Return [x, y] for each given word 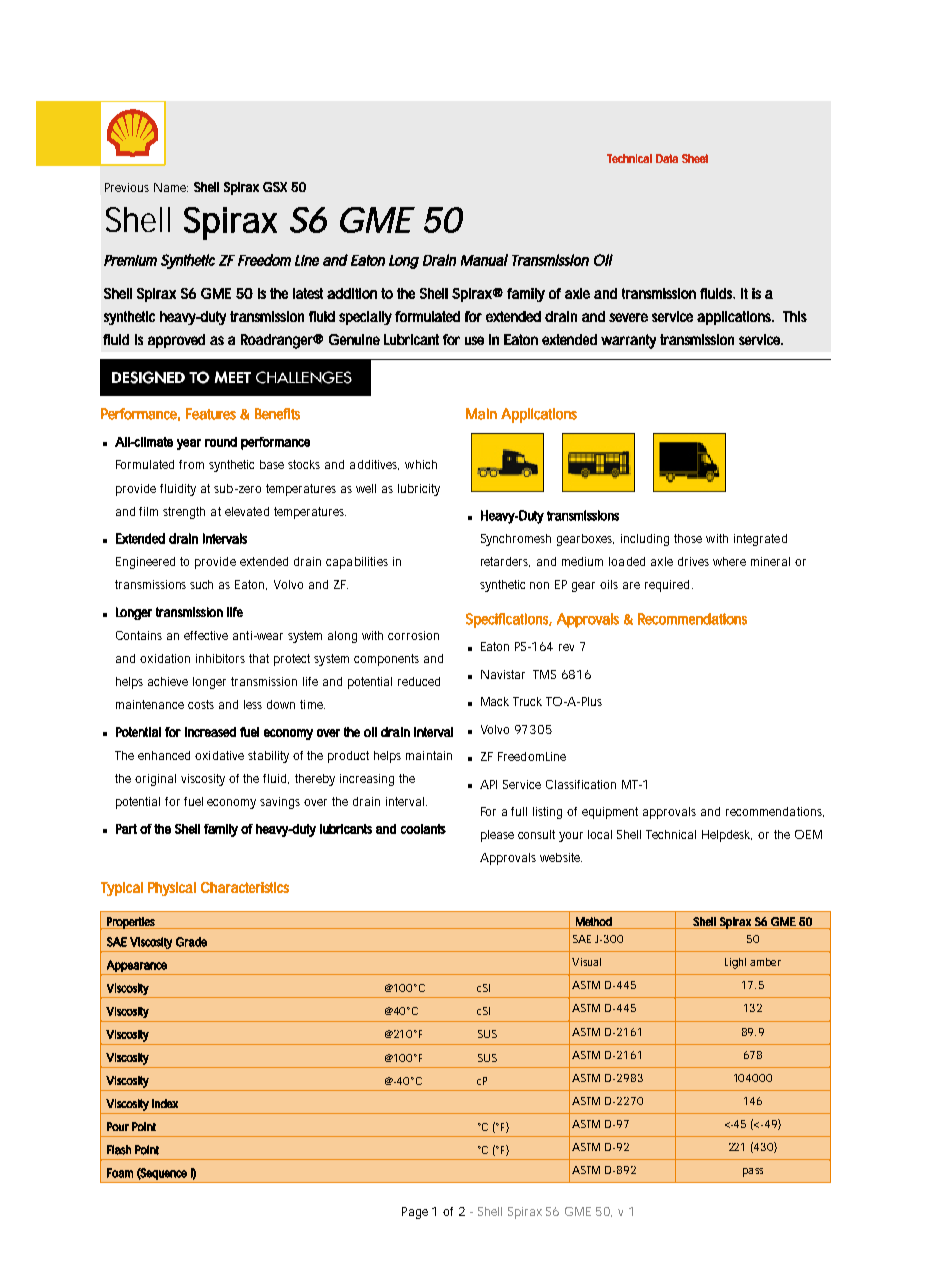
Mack [495, 701]
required [667, 586]
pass [753, 1172]
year [189, 444]
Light [735, 963]
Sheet [695, 158]
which [421, 464]
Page [415, 1213]
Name [171, 187]
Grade [191, 942]
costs [201, 704]
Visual [586, 962]
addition [352, 293]
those [688, 538]
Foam [120, 1173]
